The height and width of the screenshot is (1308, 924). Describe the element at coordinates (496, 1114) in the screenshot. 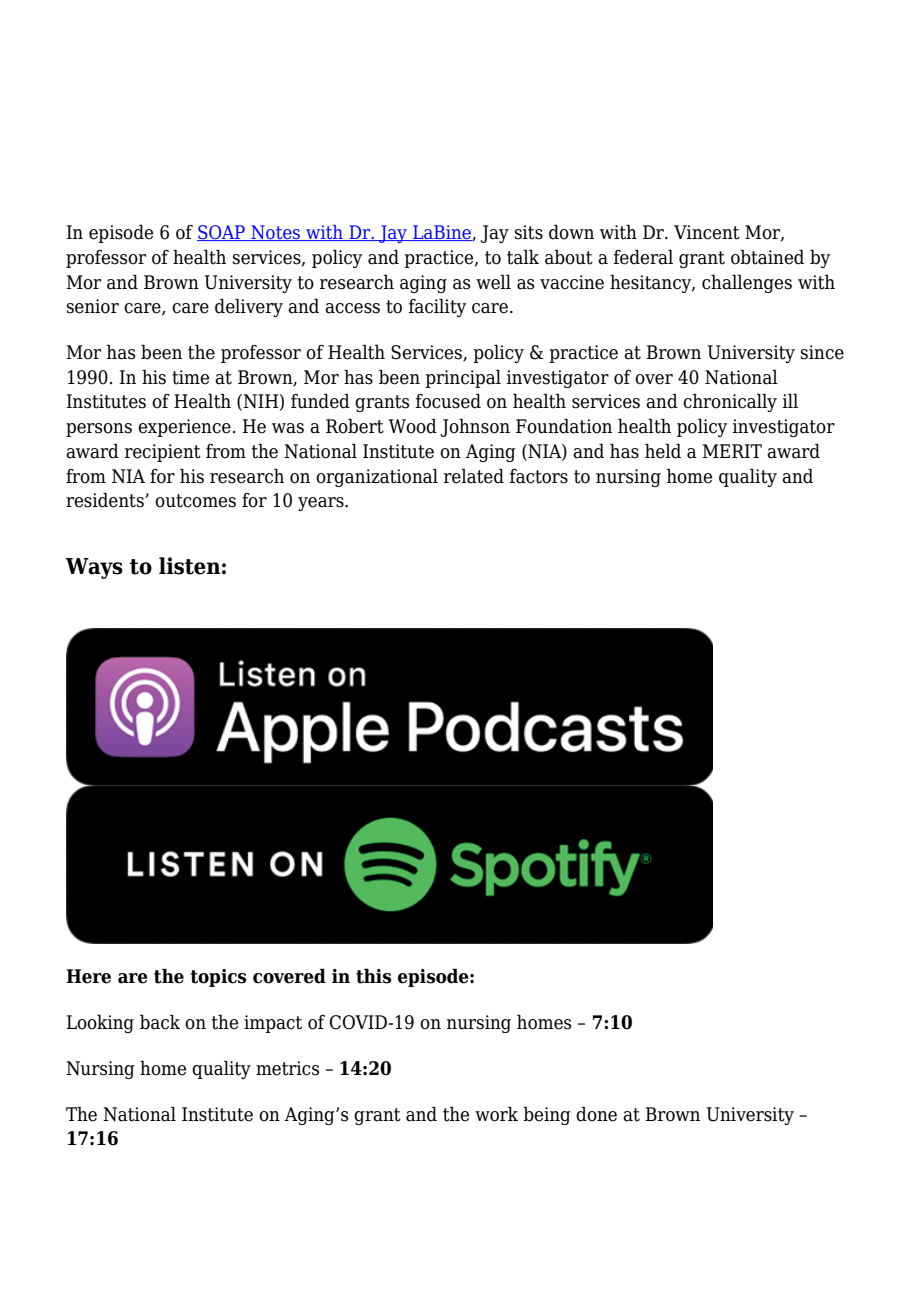

I see `work` at that location.
